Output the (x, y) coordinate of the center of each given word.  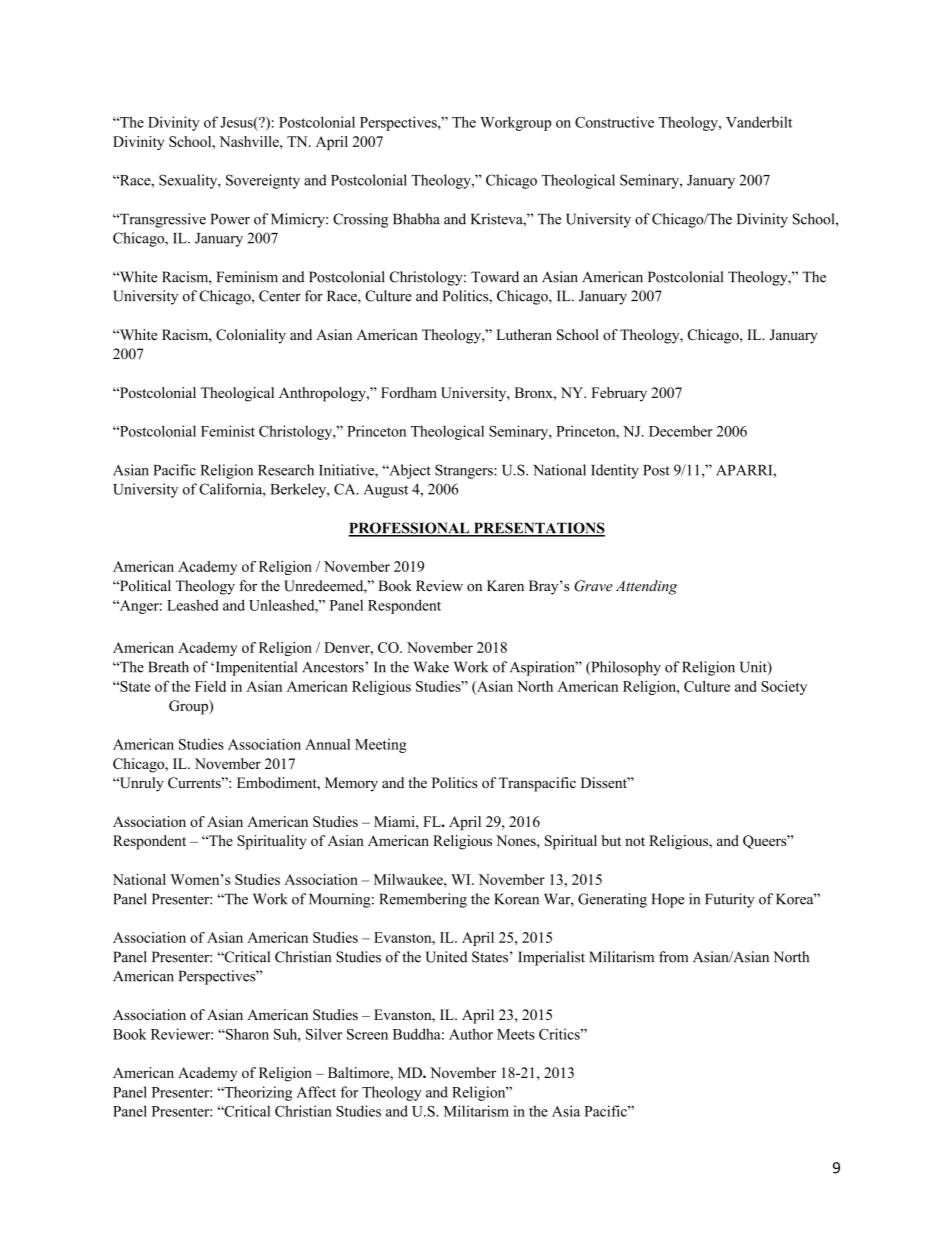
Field (210, 686)
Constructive (614, 122)
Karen (505, 586)
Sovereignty (263, 181)
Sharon (246, 1034)
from (673, 957)
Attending (646, 587)
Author (471, 1034)
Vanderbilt (759, 122)
